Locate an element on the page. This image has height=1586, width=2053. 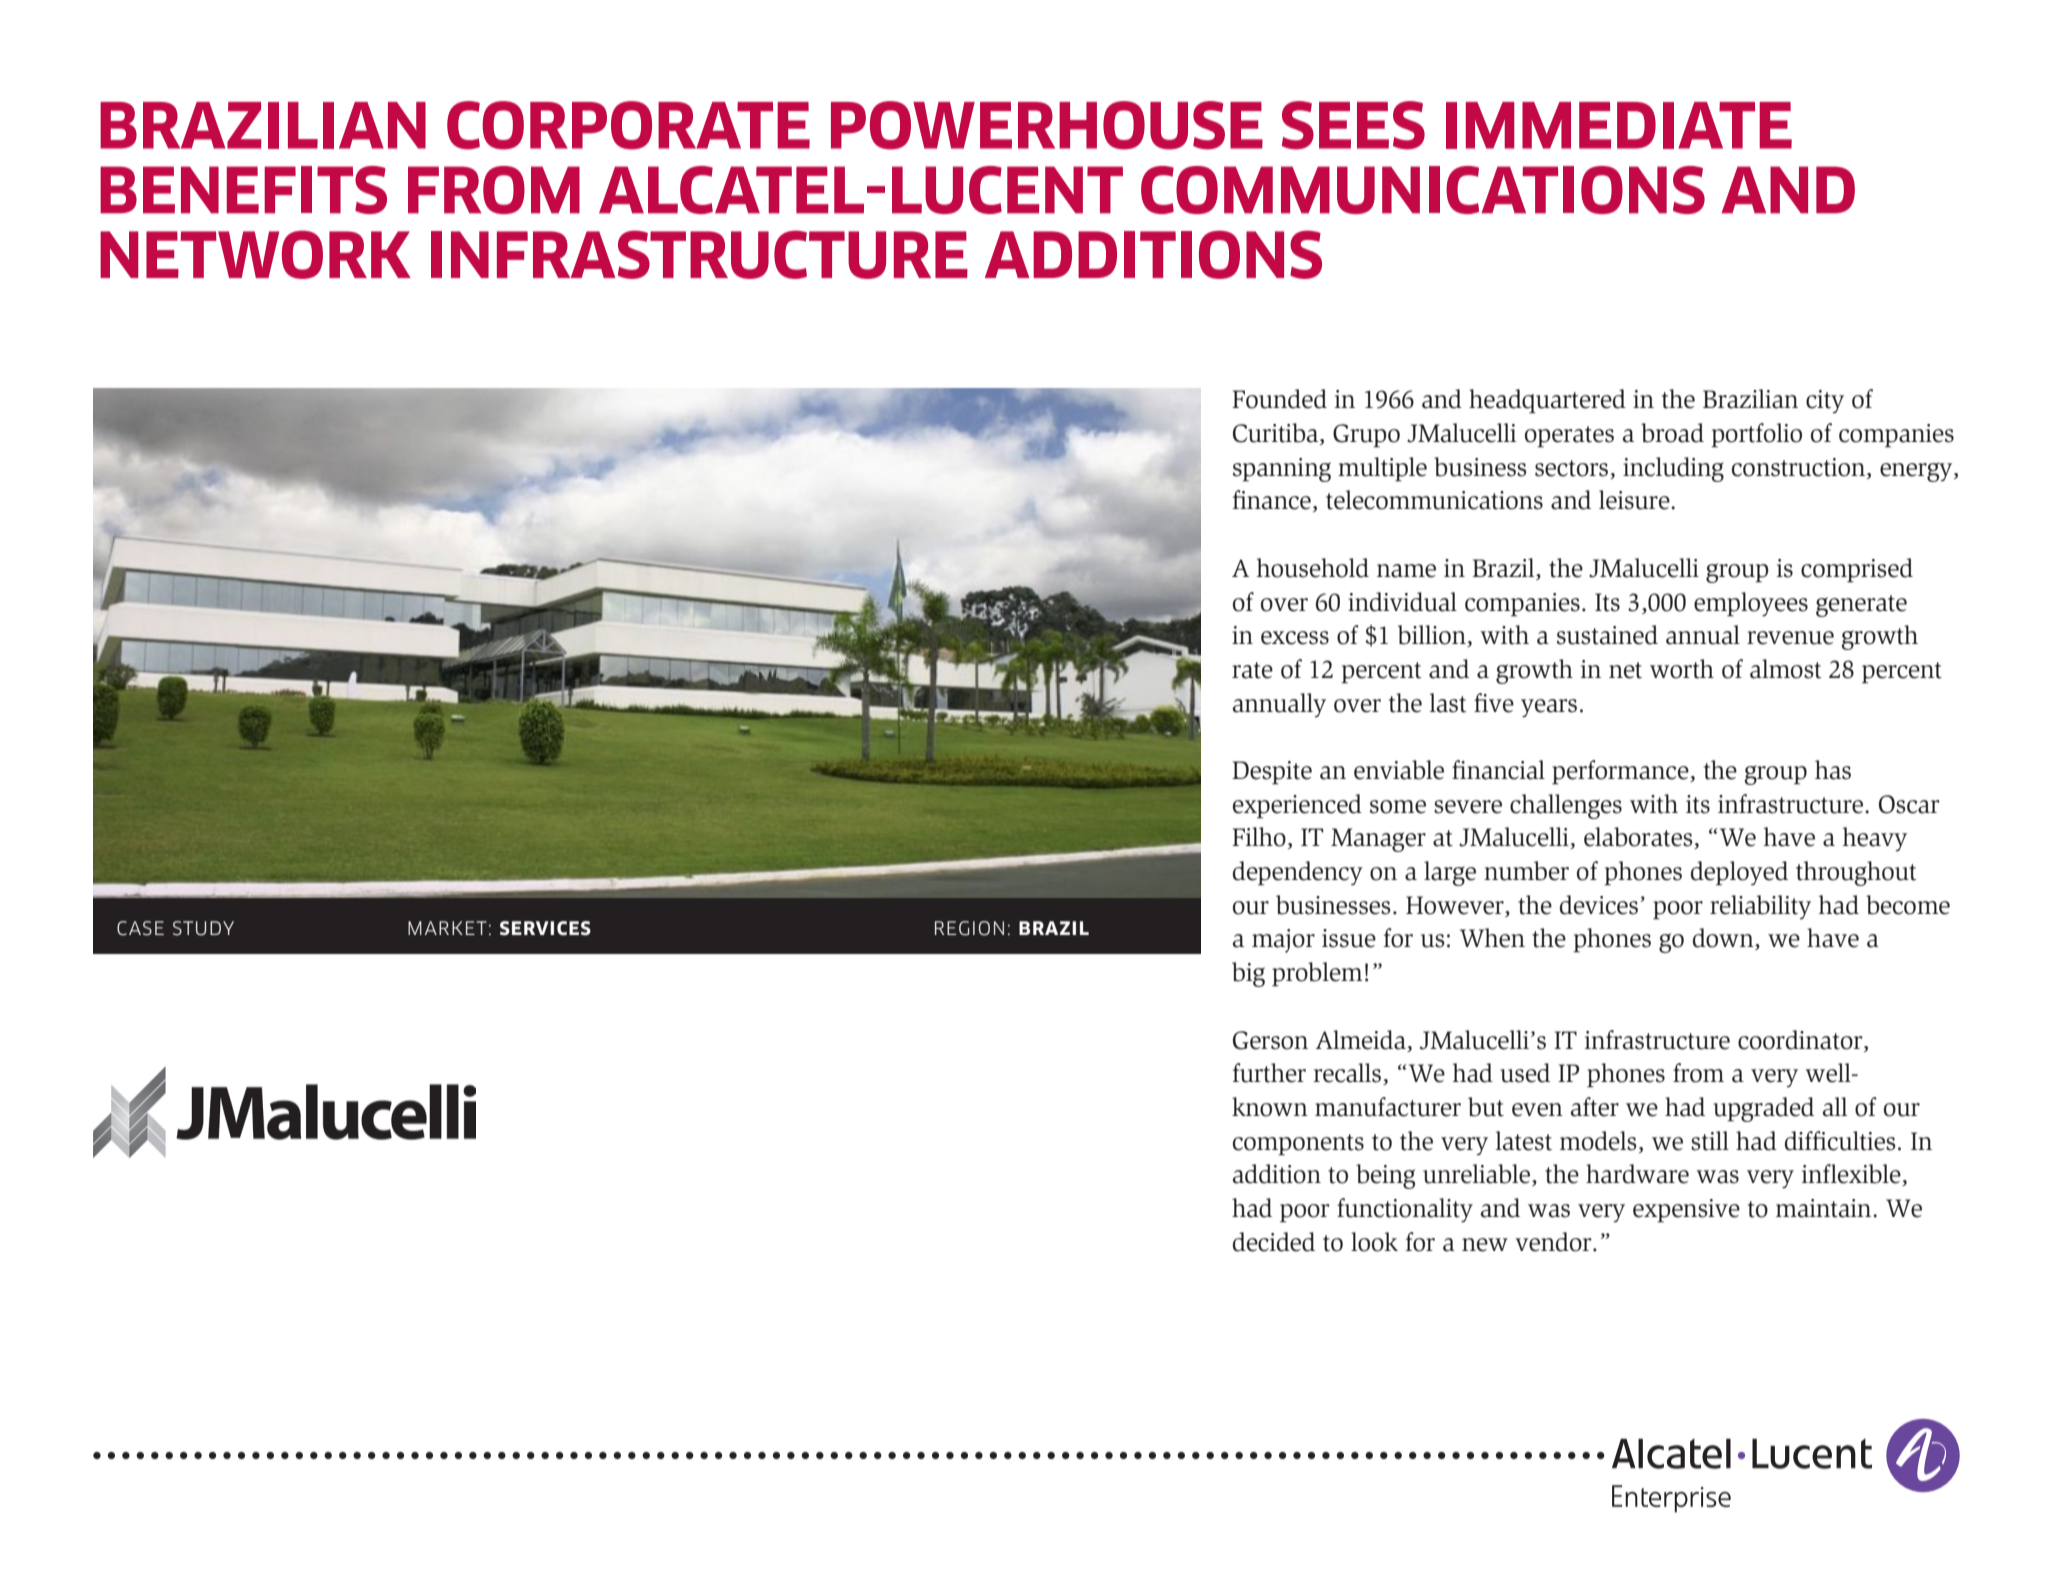
IMMEDIATE is located at coordinates (1619, 125).
